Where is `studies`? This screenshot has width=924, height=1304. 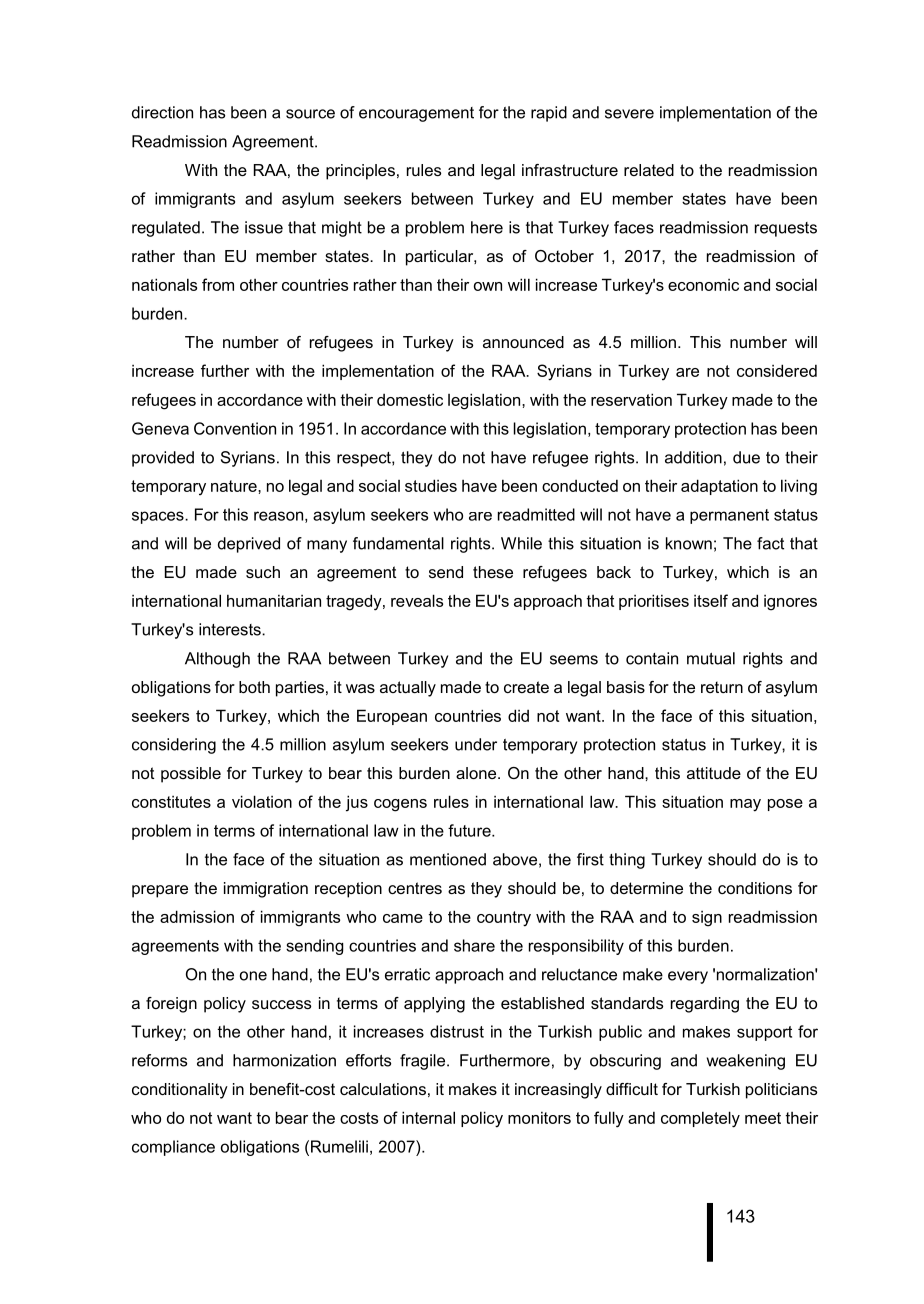
studies is located at coordinates (431, 485).
